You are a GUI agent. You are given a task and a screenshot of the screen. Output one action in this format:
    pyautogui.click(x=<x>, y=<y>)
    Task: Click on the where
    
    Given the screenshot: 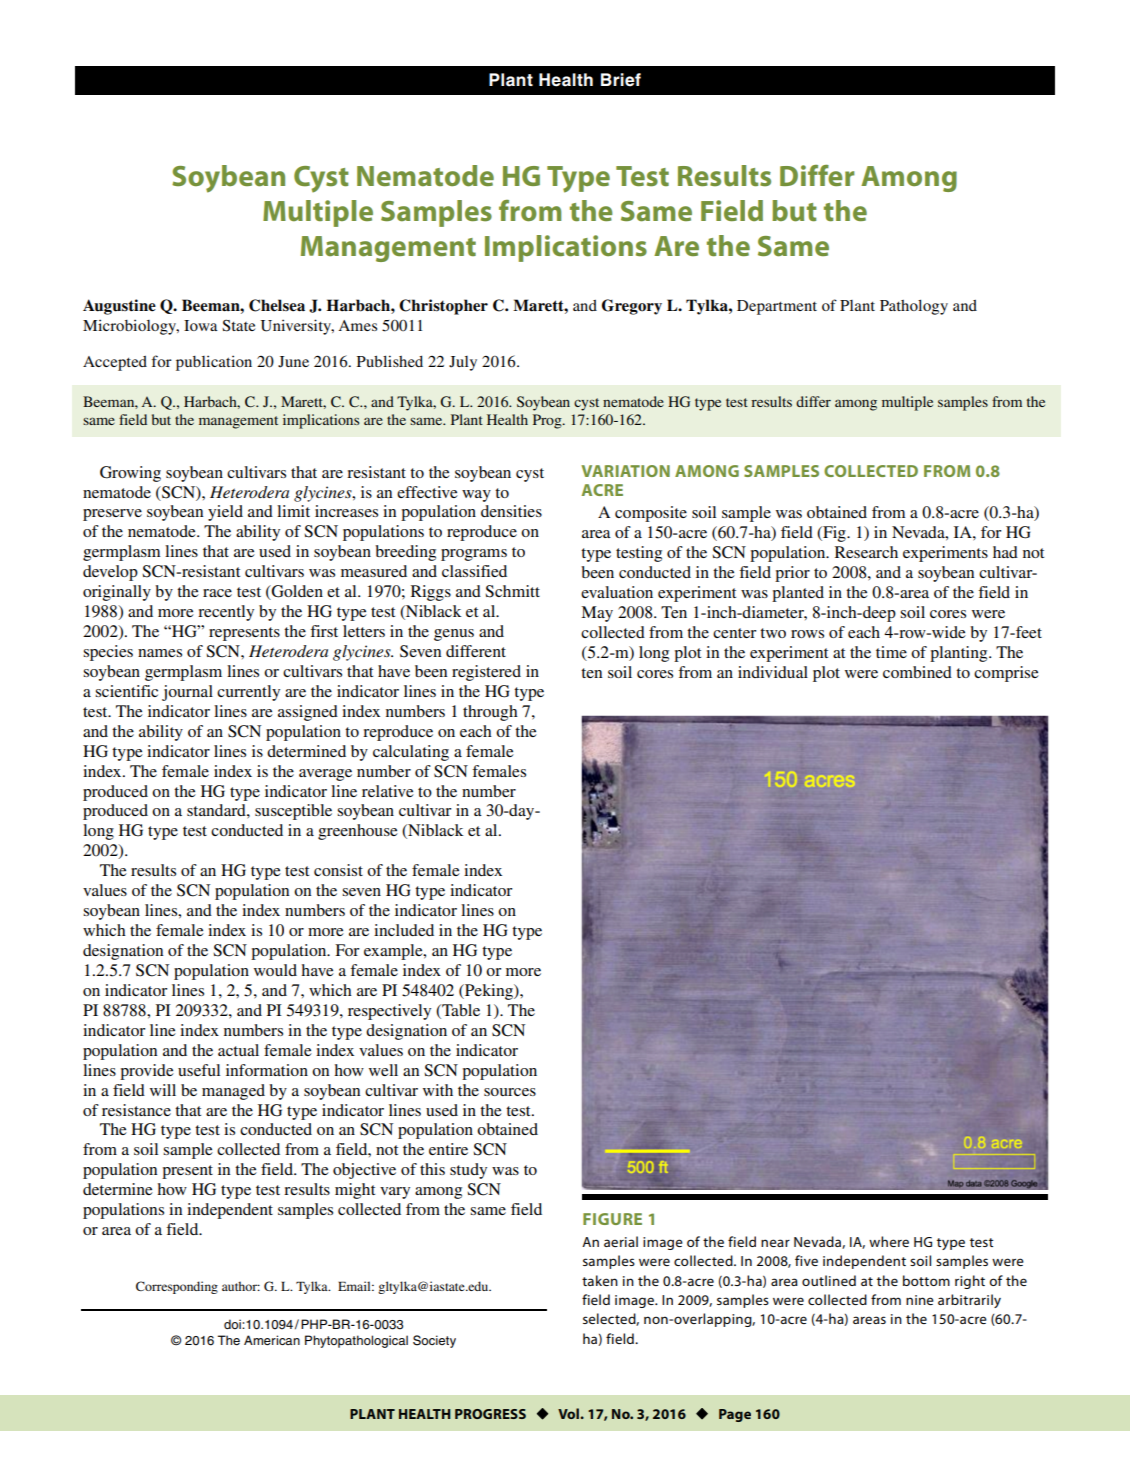 What is the action you would take?
    pyautogui.click(x=889, y=1241)
